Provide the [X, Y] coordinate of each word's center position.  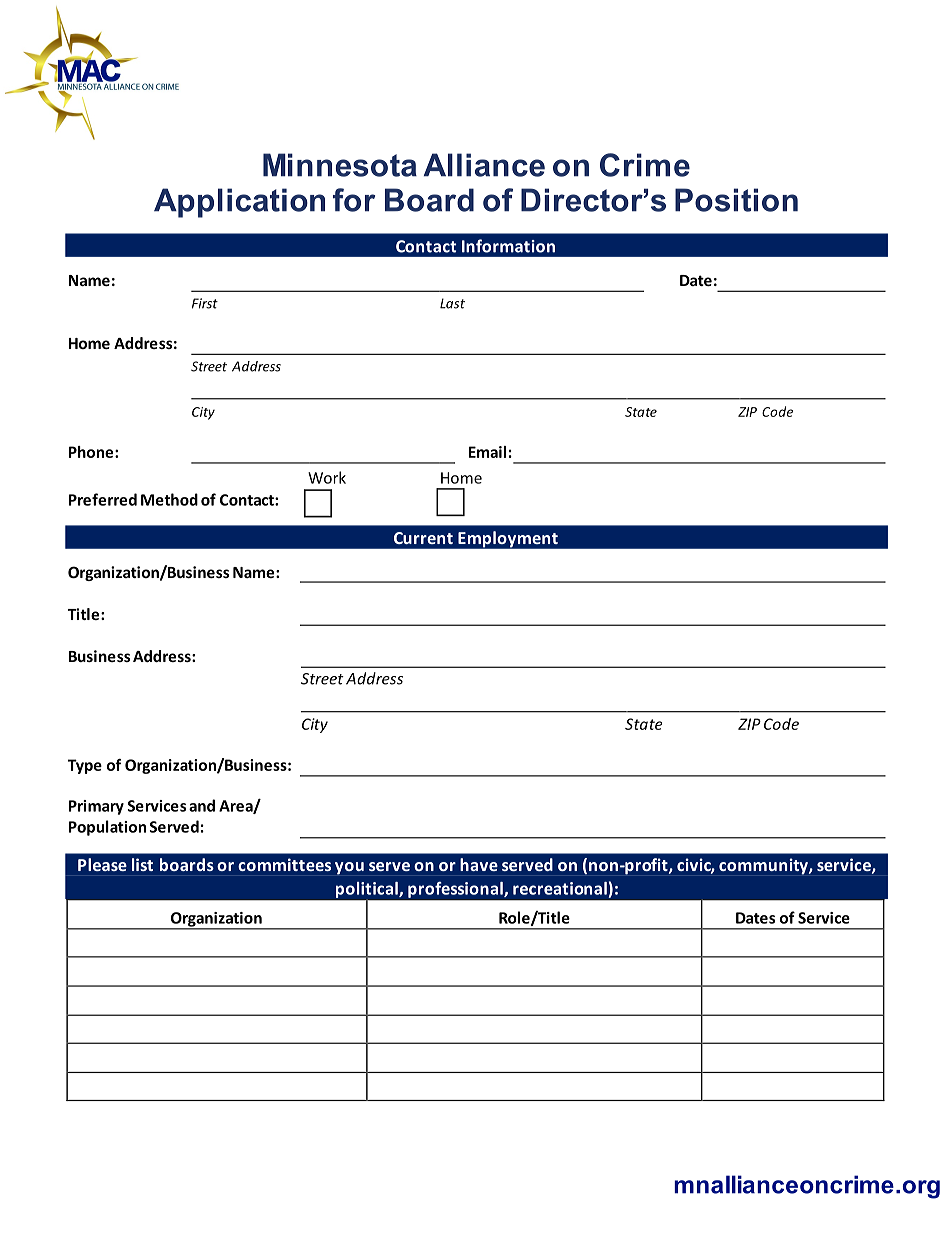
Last [452, 303]
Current [423, 538]
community [764, 866]
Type [85, 766]
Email [487, 452]
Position [736, 200]
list [142, 864]
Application [239, 203]
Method [169, 499]
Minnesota [340, 165]
